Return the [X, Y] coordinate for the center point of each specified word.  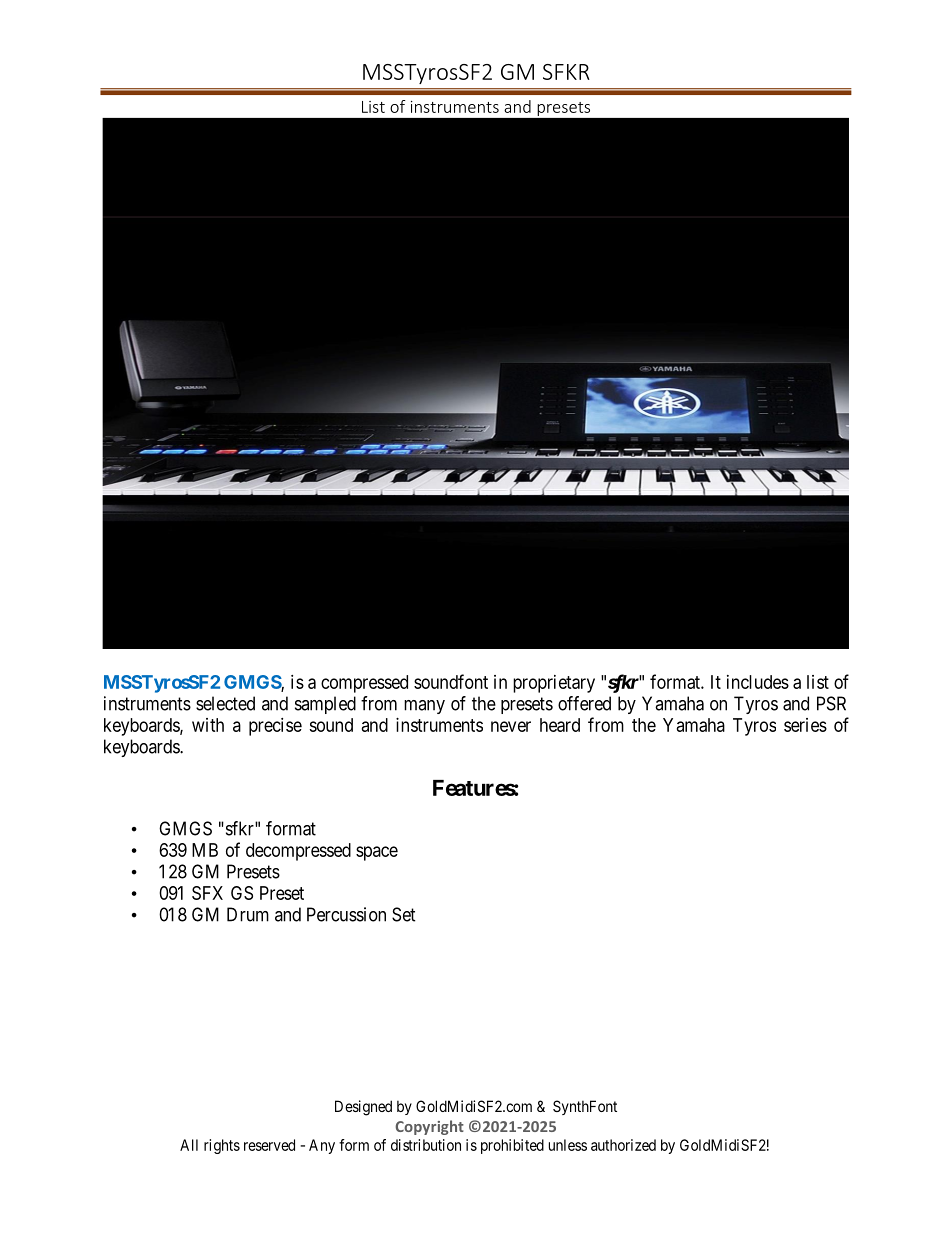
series [805, 725]
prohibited [512, 1146]
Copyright [429, 1127]
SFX [207, 893]
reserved [269, 1145]
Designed [363, 1108]
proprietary [554, 684]
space [377, 853]
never [511, 726]
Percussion [346, 914]
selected [225, 703]
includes [758, 682]
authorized [623, 1145]
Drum [248, 914]
